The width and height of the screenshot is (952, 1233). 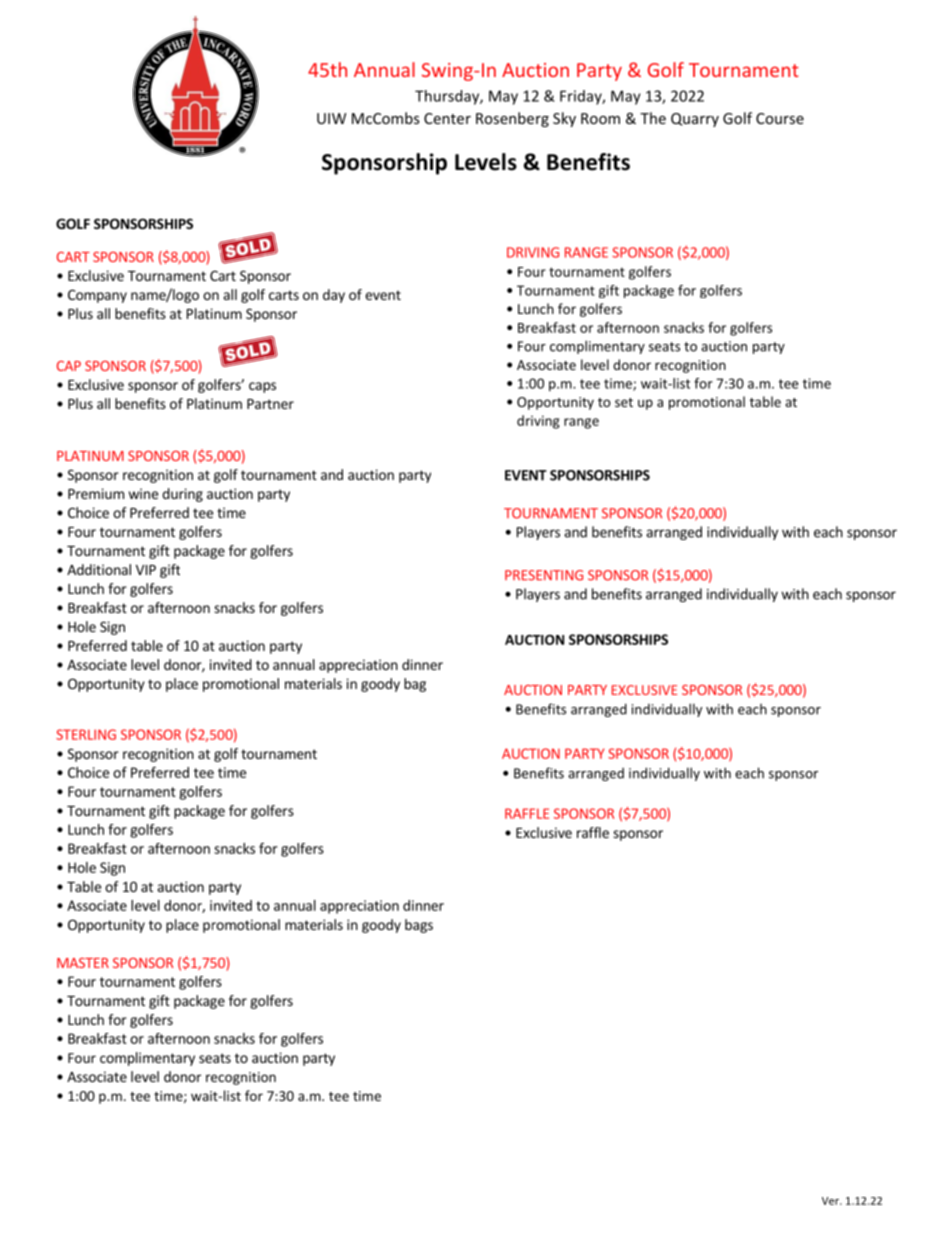 What do you see at coordinates (544, 575) in the screenshot?
I see `PRESENTING` at bounding box center [544, 575].
